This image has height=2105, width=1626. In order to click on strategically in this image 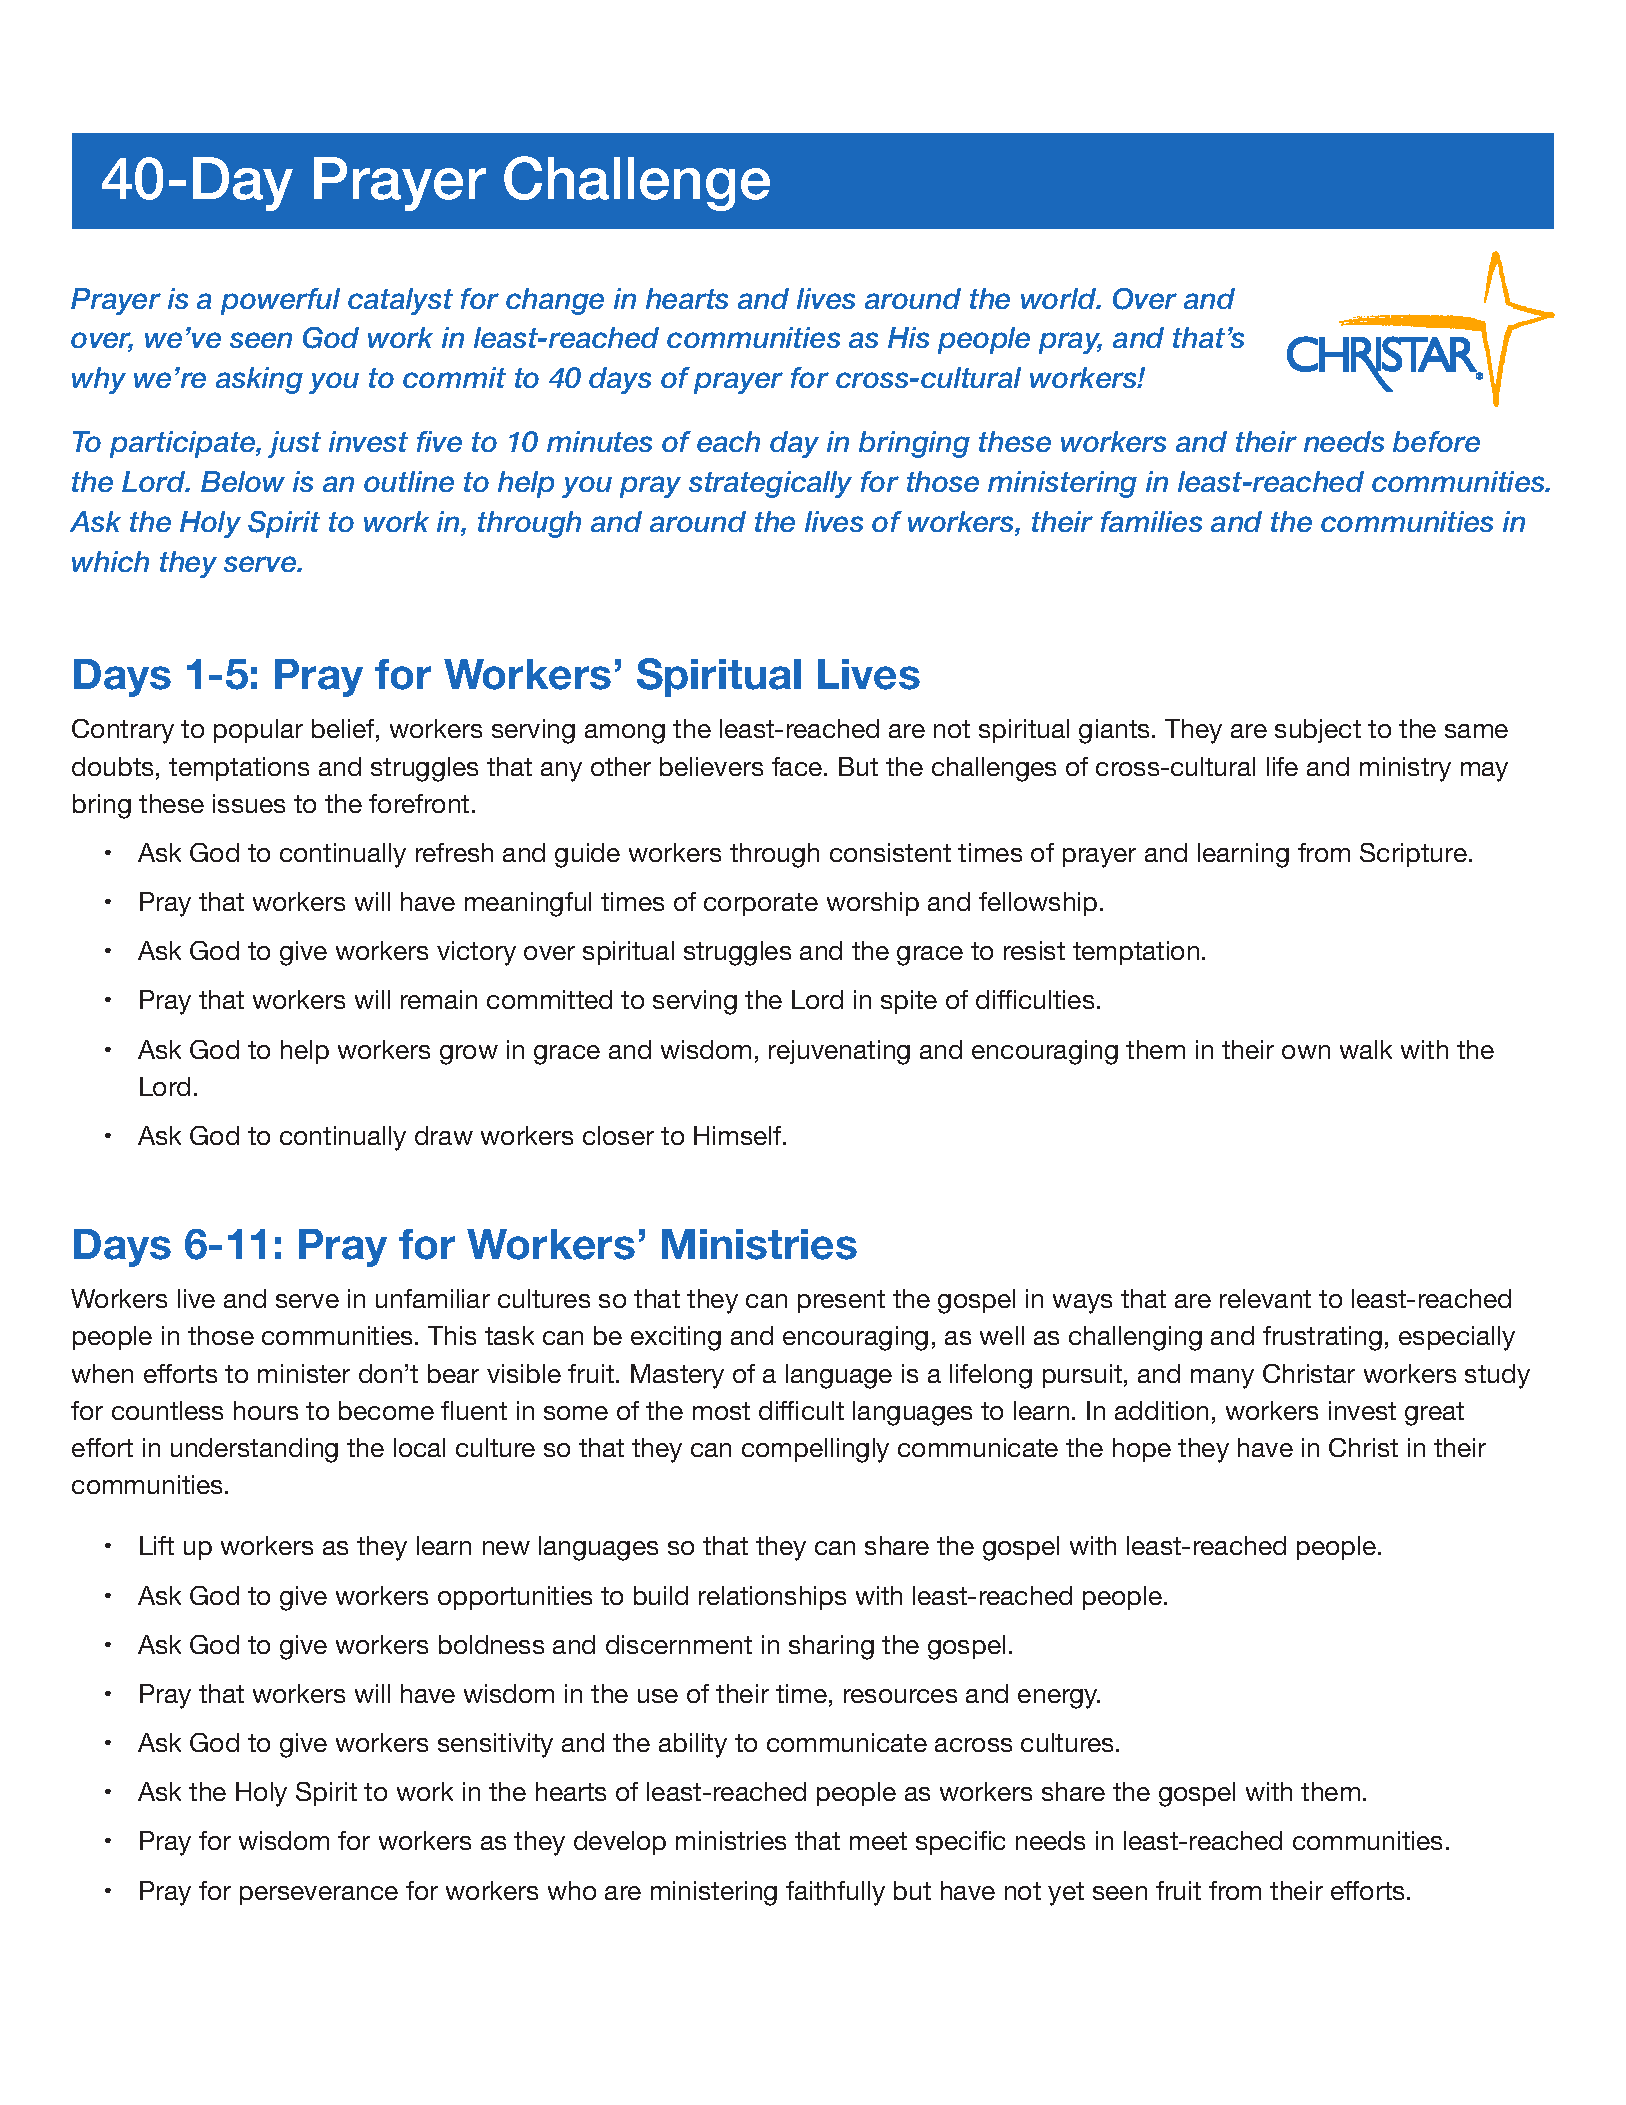, I will do `click(770, 484)`.
